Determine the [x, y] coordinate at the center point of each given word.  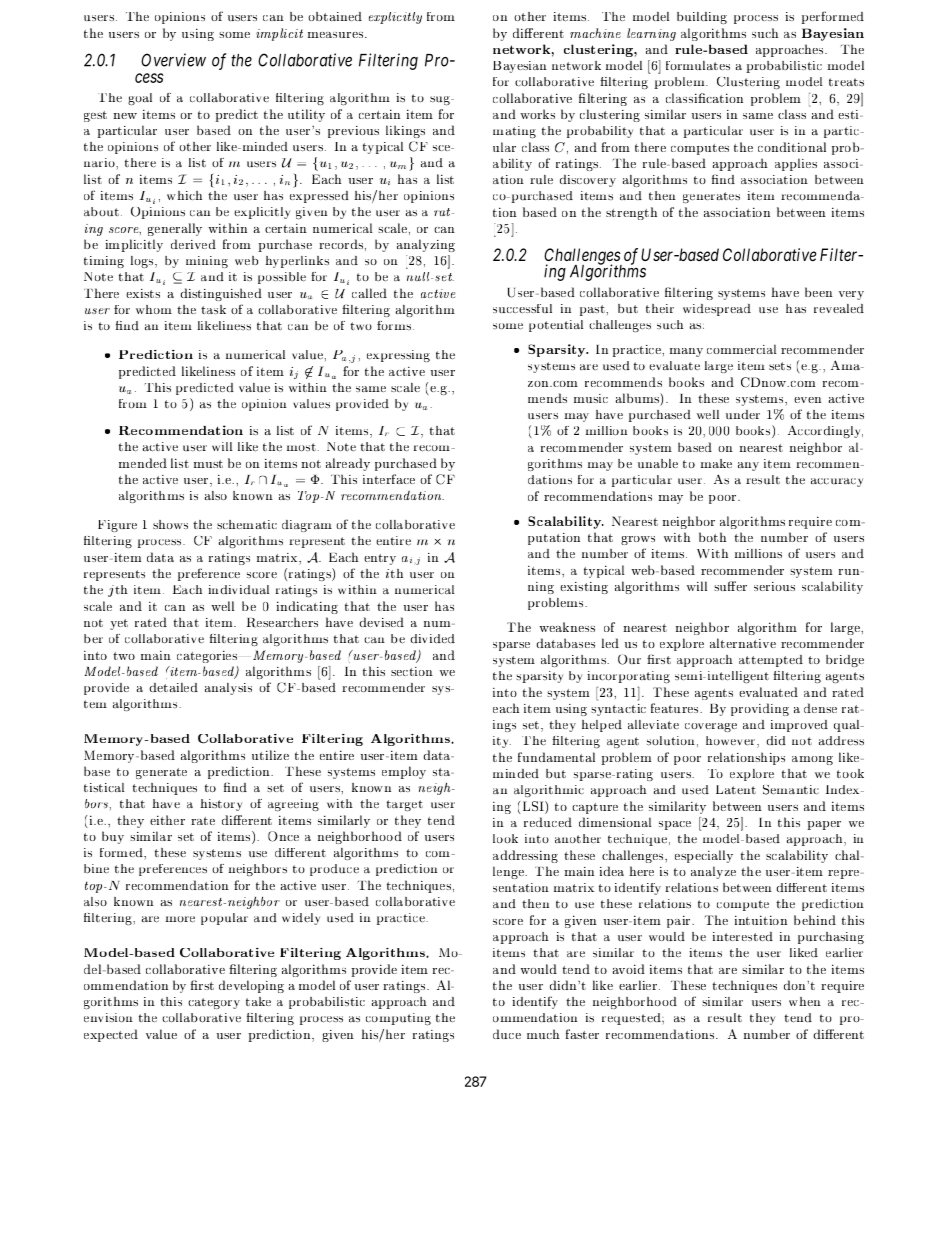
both [713, 537]
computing [398, 1019]
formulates [698, 65]
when [805, 1001]
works [537, 114]
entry [380, 559]
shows [170, 524]
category [214, 1003]
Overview [173, 60]
